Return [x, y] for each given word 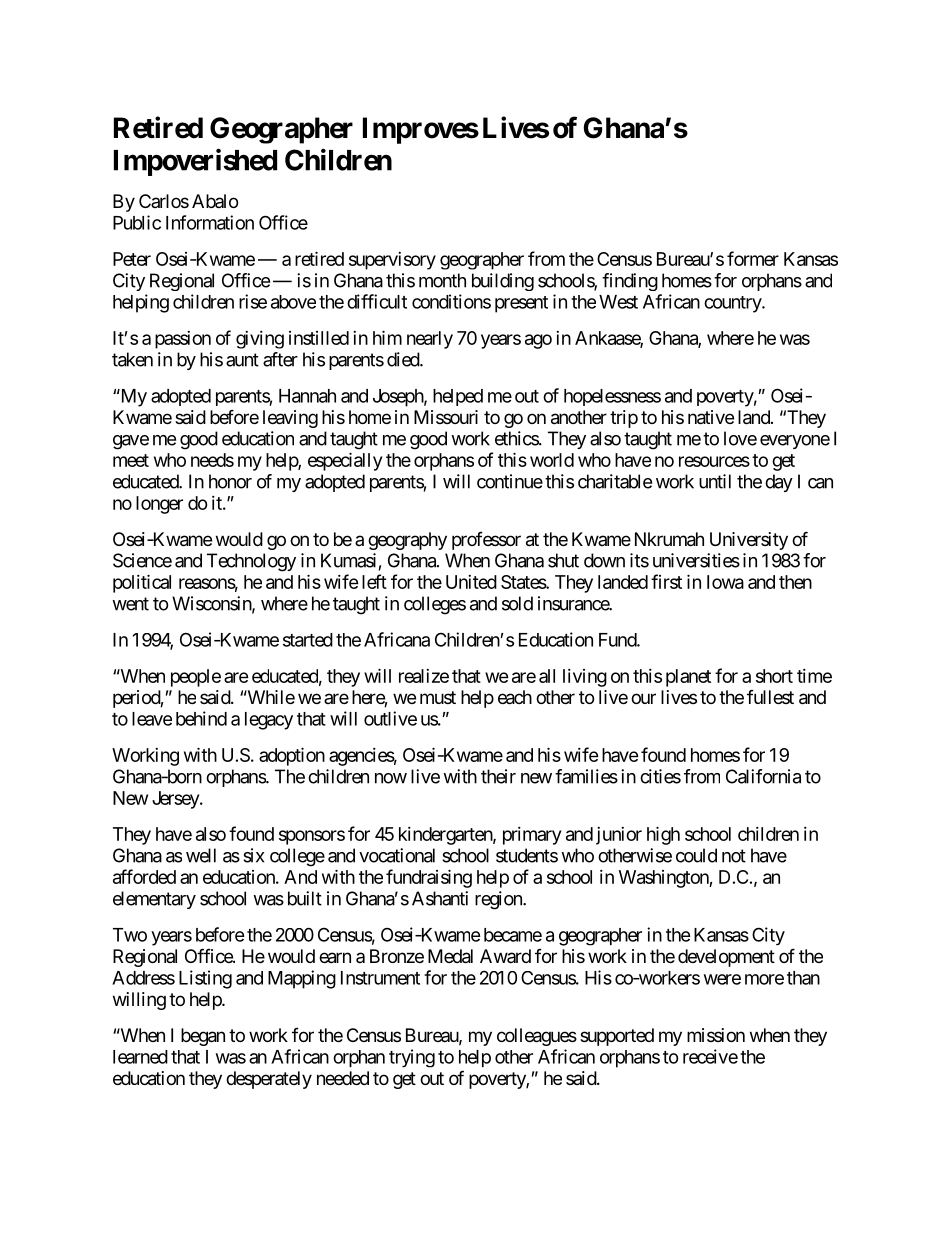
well [201, 855]
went [130, 604]
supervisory [392, 261]
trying [412, 1058]
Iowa [725, 582]
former [753, 258]
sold [517, 603]
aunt [242, 360]
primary [532, 836]
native [711, 417]
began [203, 1037]
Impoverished [195, 162]
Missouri [446, 417]
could [696, 855]
